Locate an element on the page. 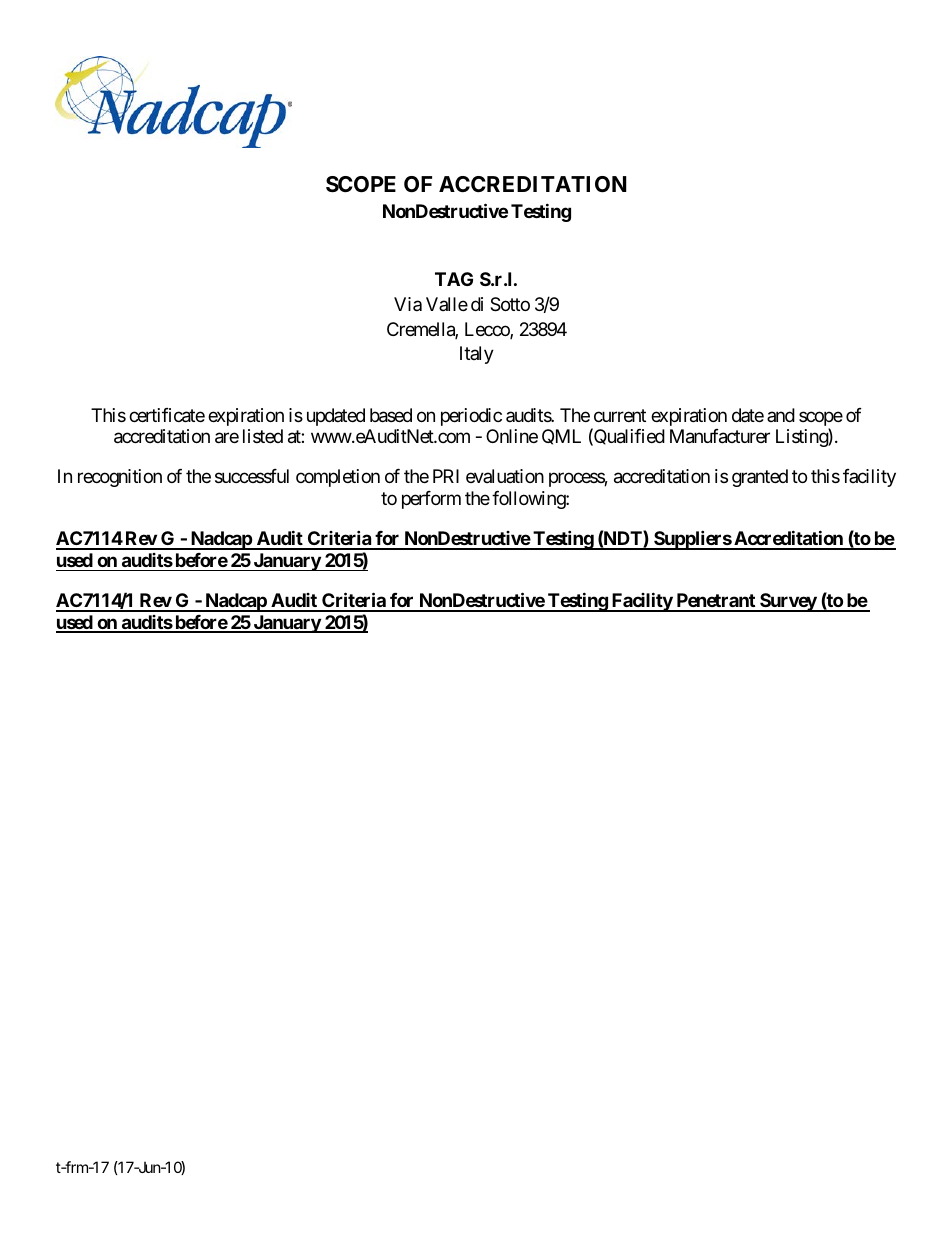 The height and width of the image is (1233, 952). granted is located at coordinates (760, 478).
